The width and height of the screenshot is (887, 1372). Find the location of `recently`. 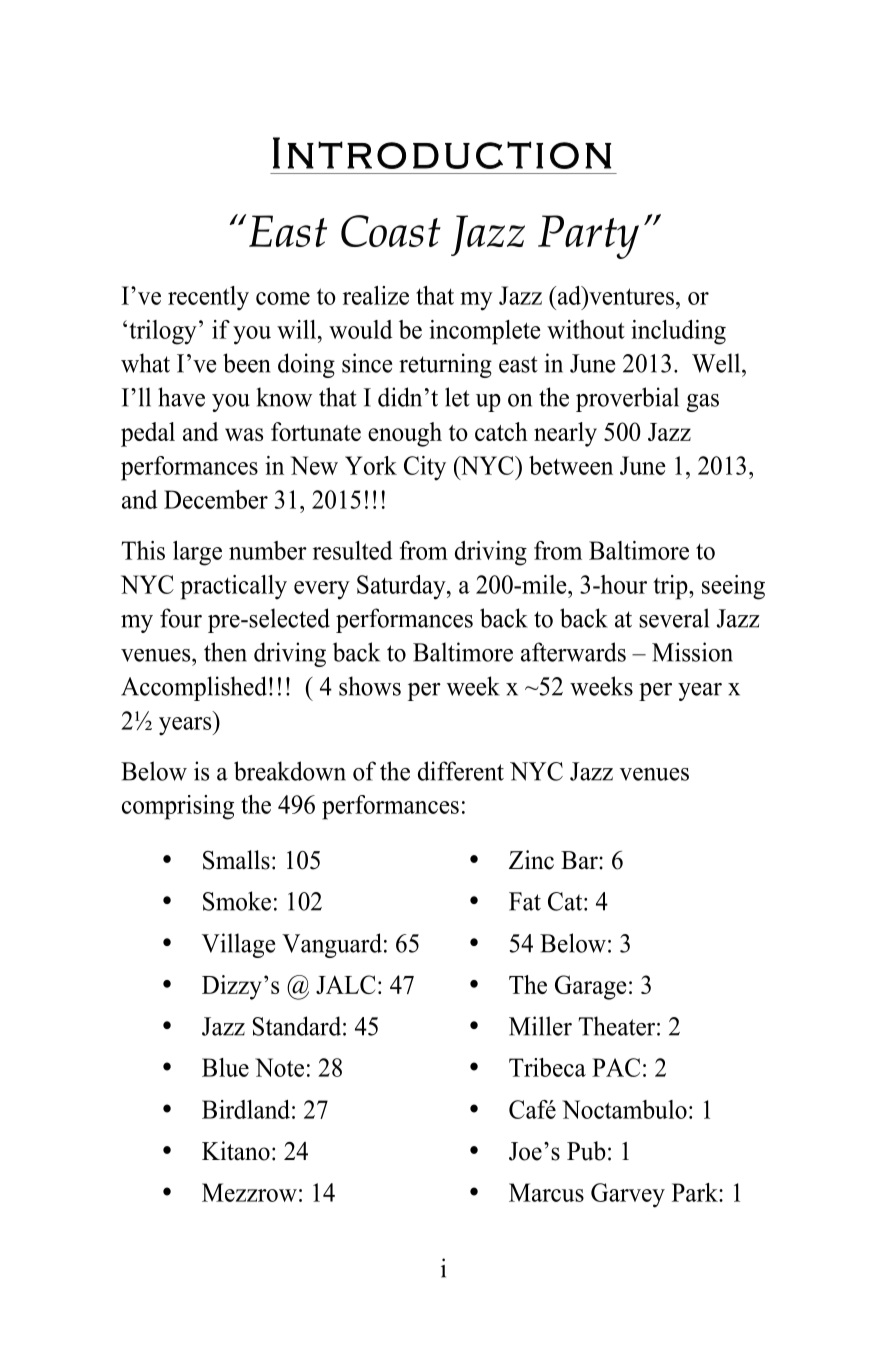

recently is located at coordinates (208, 298).
